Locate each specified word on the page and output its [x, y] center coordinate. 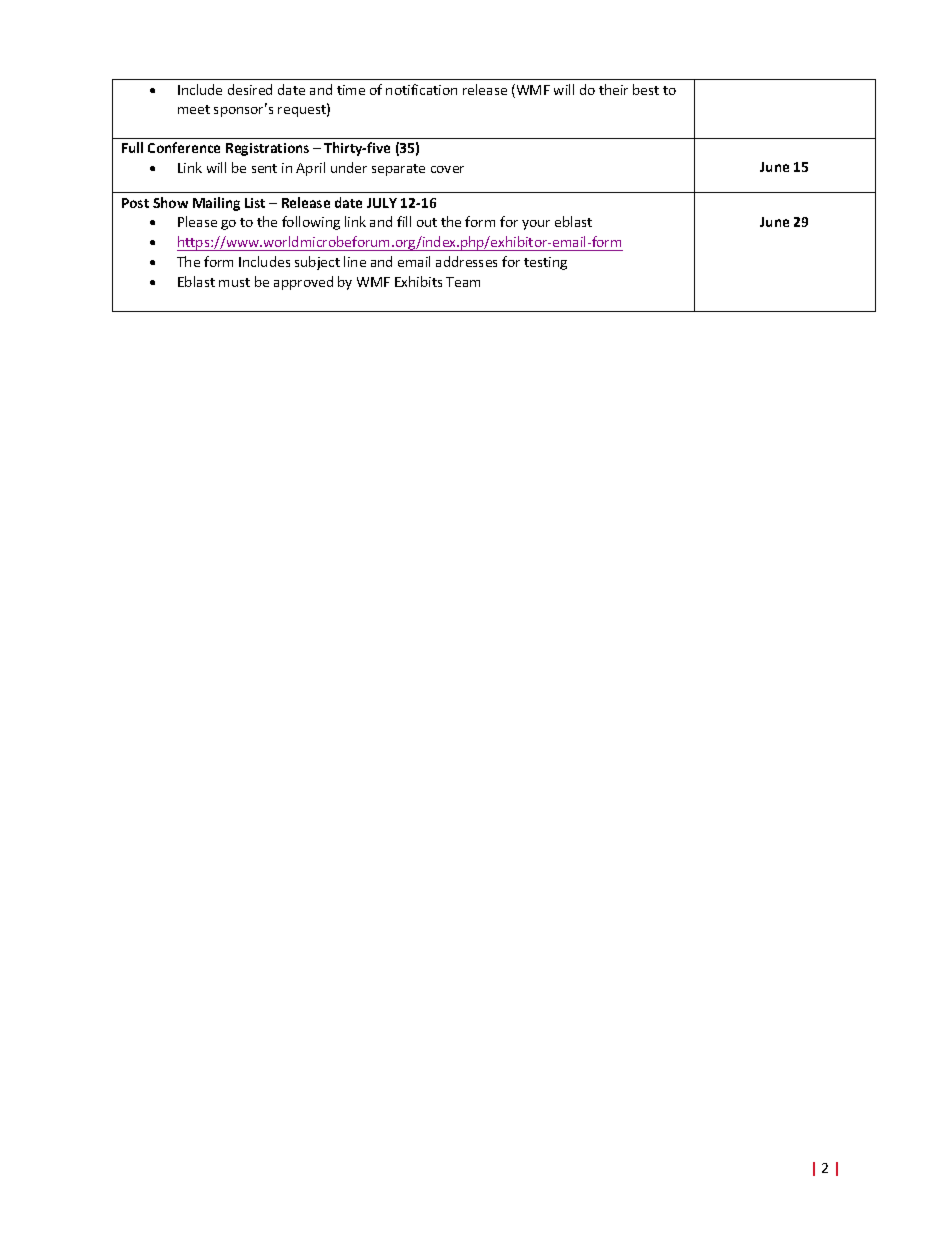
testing [545, 263]
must [234, 282]
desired [250, 89]
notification [421, 89]
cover [447, 169]
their [613, 89]
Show [170, 202]
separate [398, 170]
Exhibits [418, 281]
